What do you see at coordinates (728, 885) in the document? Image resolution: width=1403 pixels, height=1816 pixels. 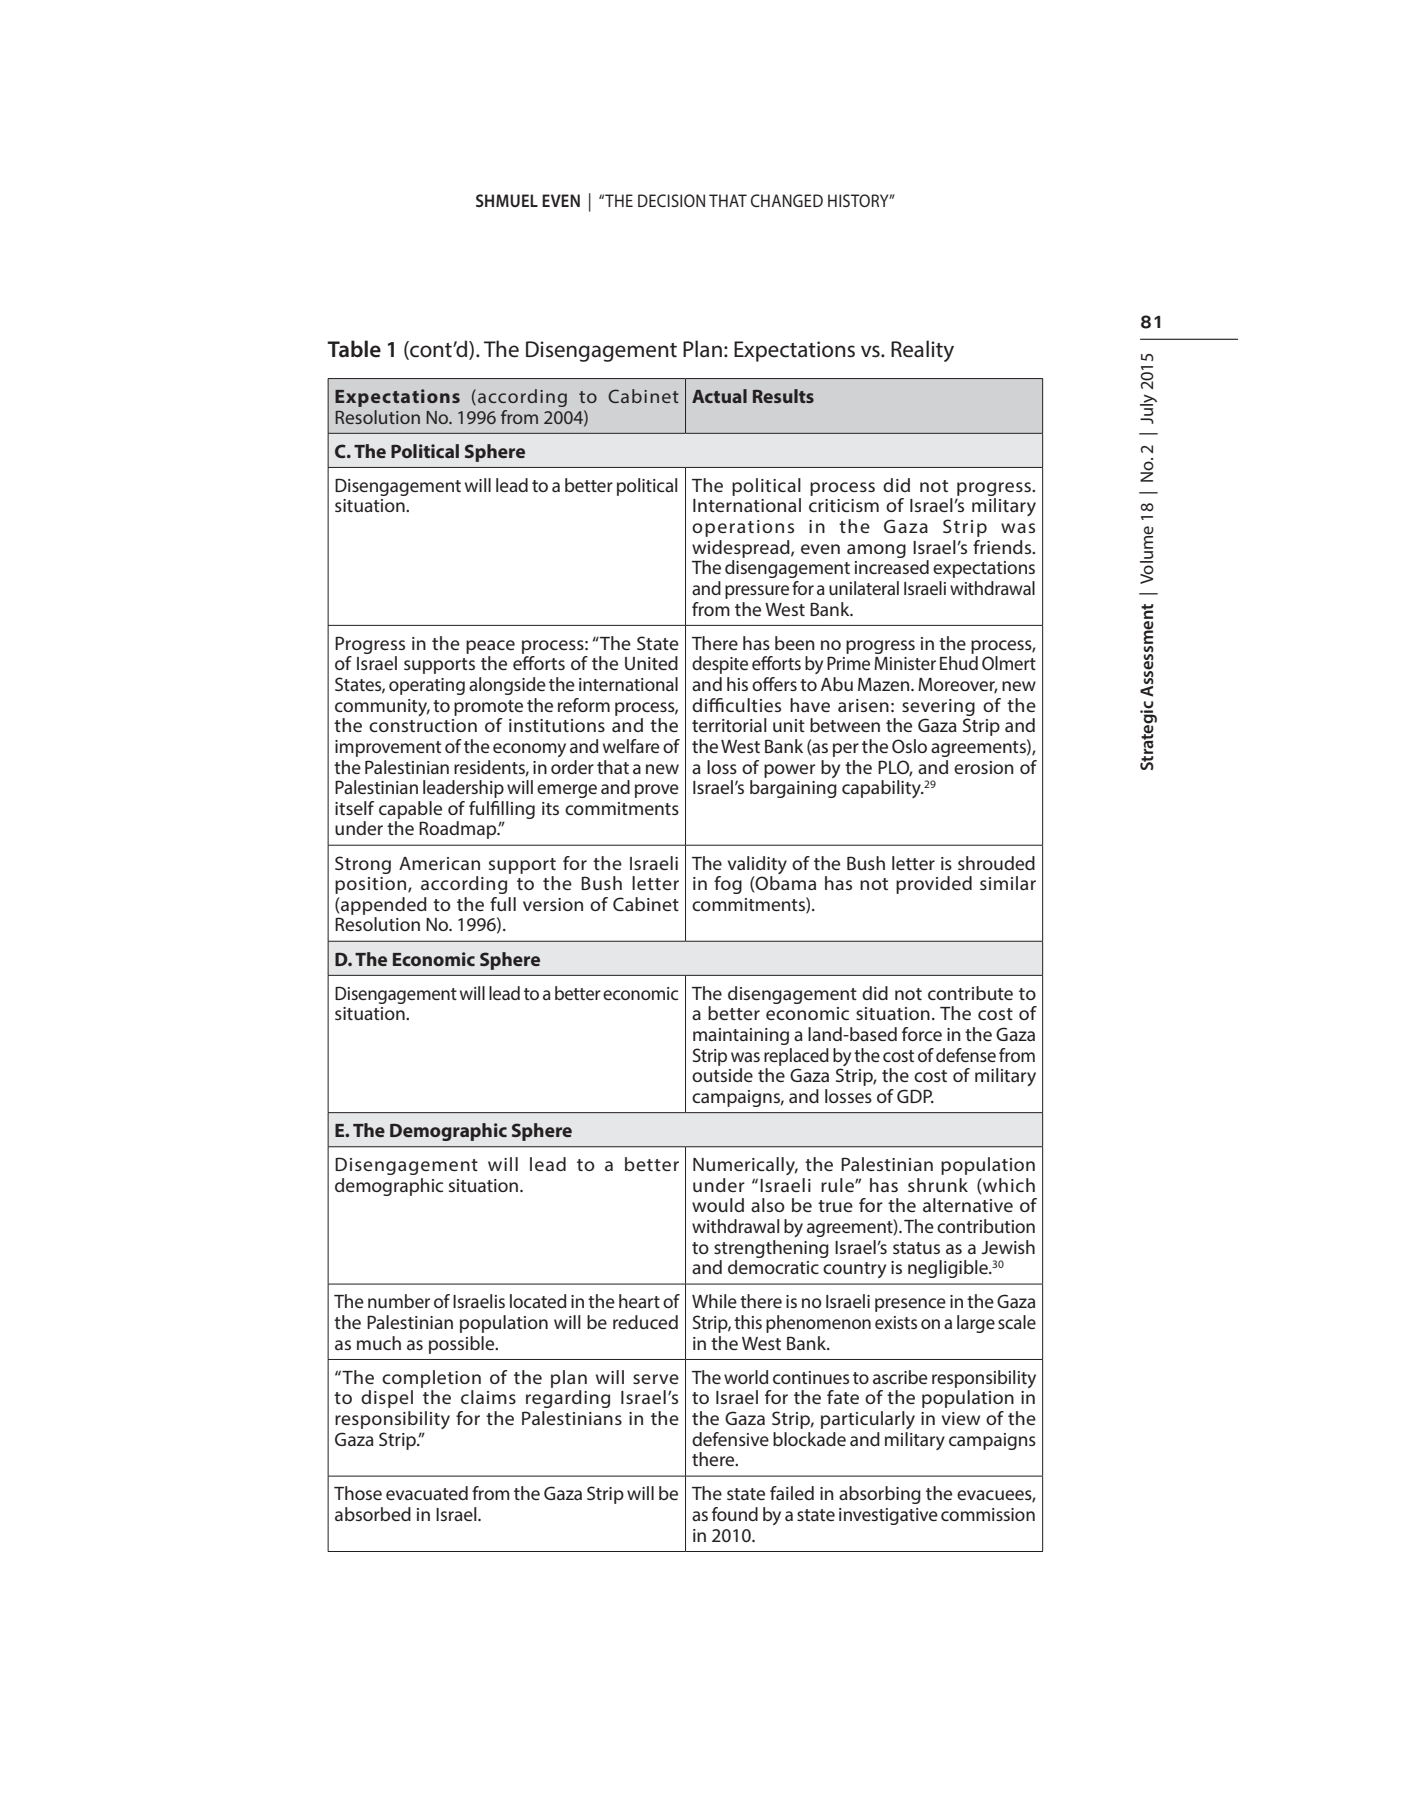 I see `fog` at bounding box center [728, 885].
